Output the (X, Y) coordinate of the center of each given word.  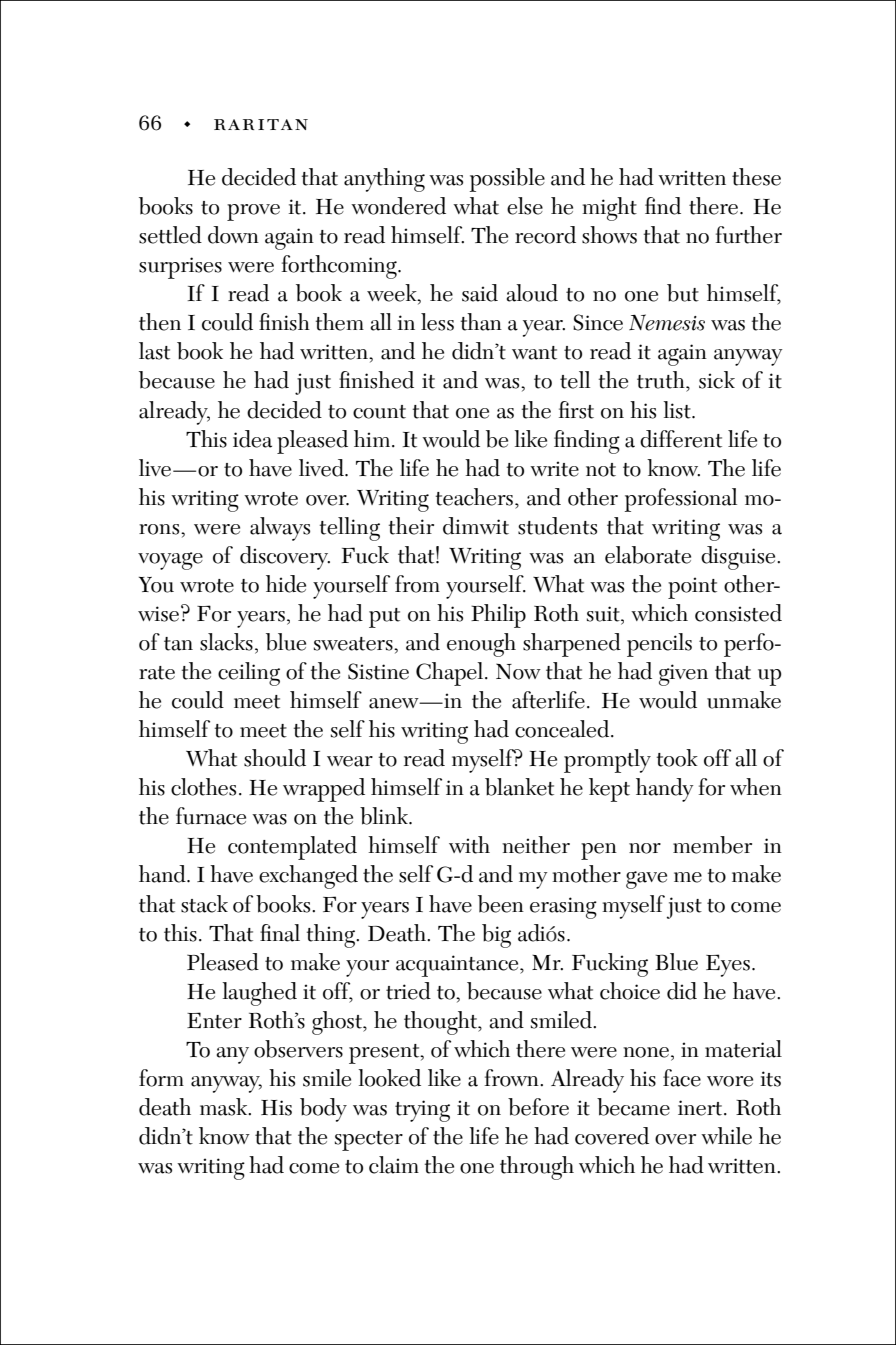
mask (225, 1107)
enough (481, 645)
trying (422, 1111)
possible (507, 180)
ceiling (249, 674)
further (749, 235)
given (683, 675)
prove (253, 212)
